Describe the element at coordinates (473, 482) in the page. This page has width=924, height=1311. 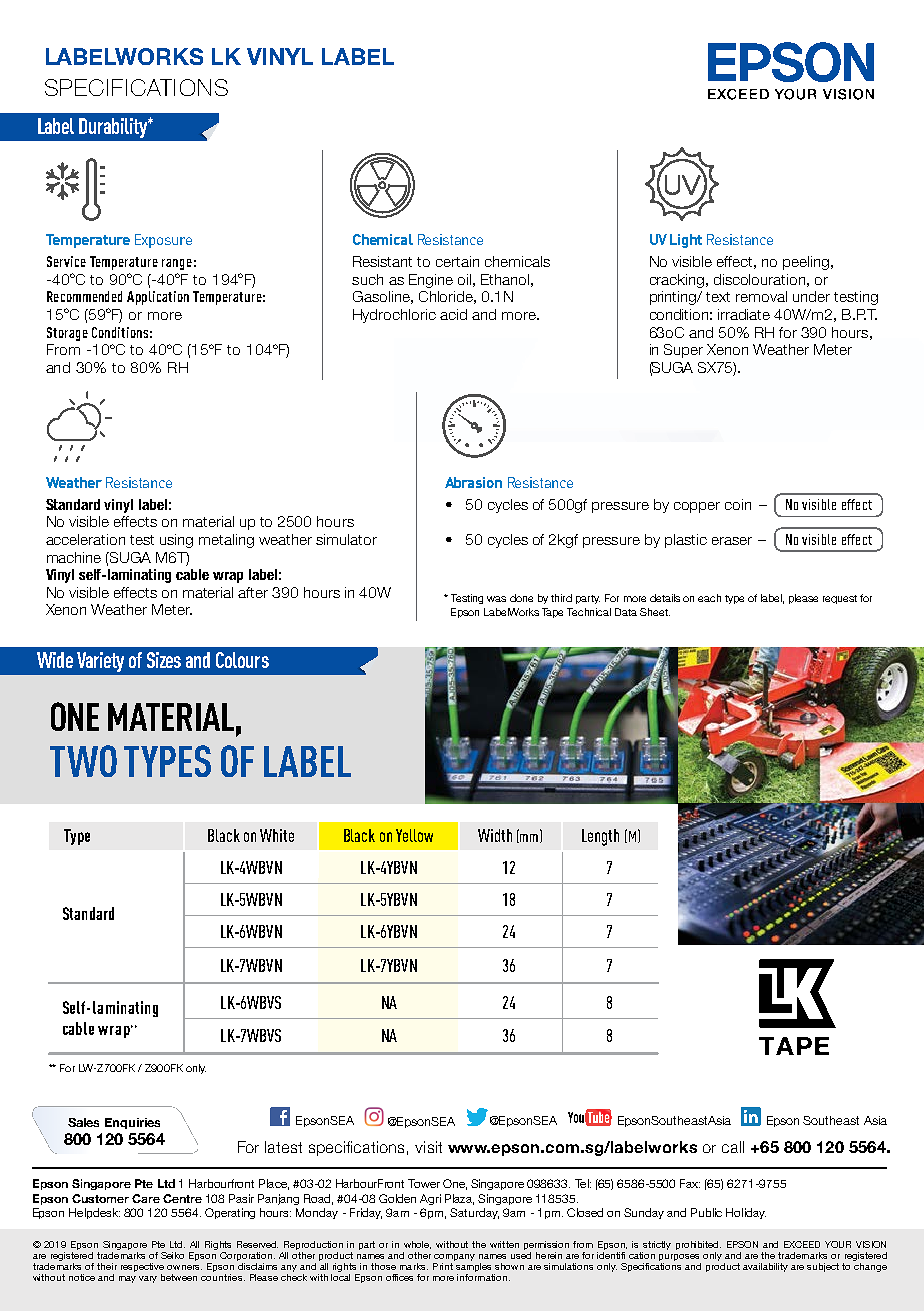
I see `Abrasion` at that location.
